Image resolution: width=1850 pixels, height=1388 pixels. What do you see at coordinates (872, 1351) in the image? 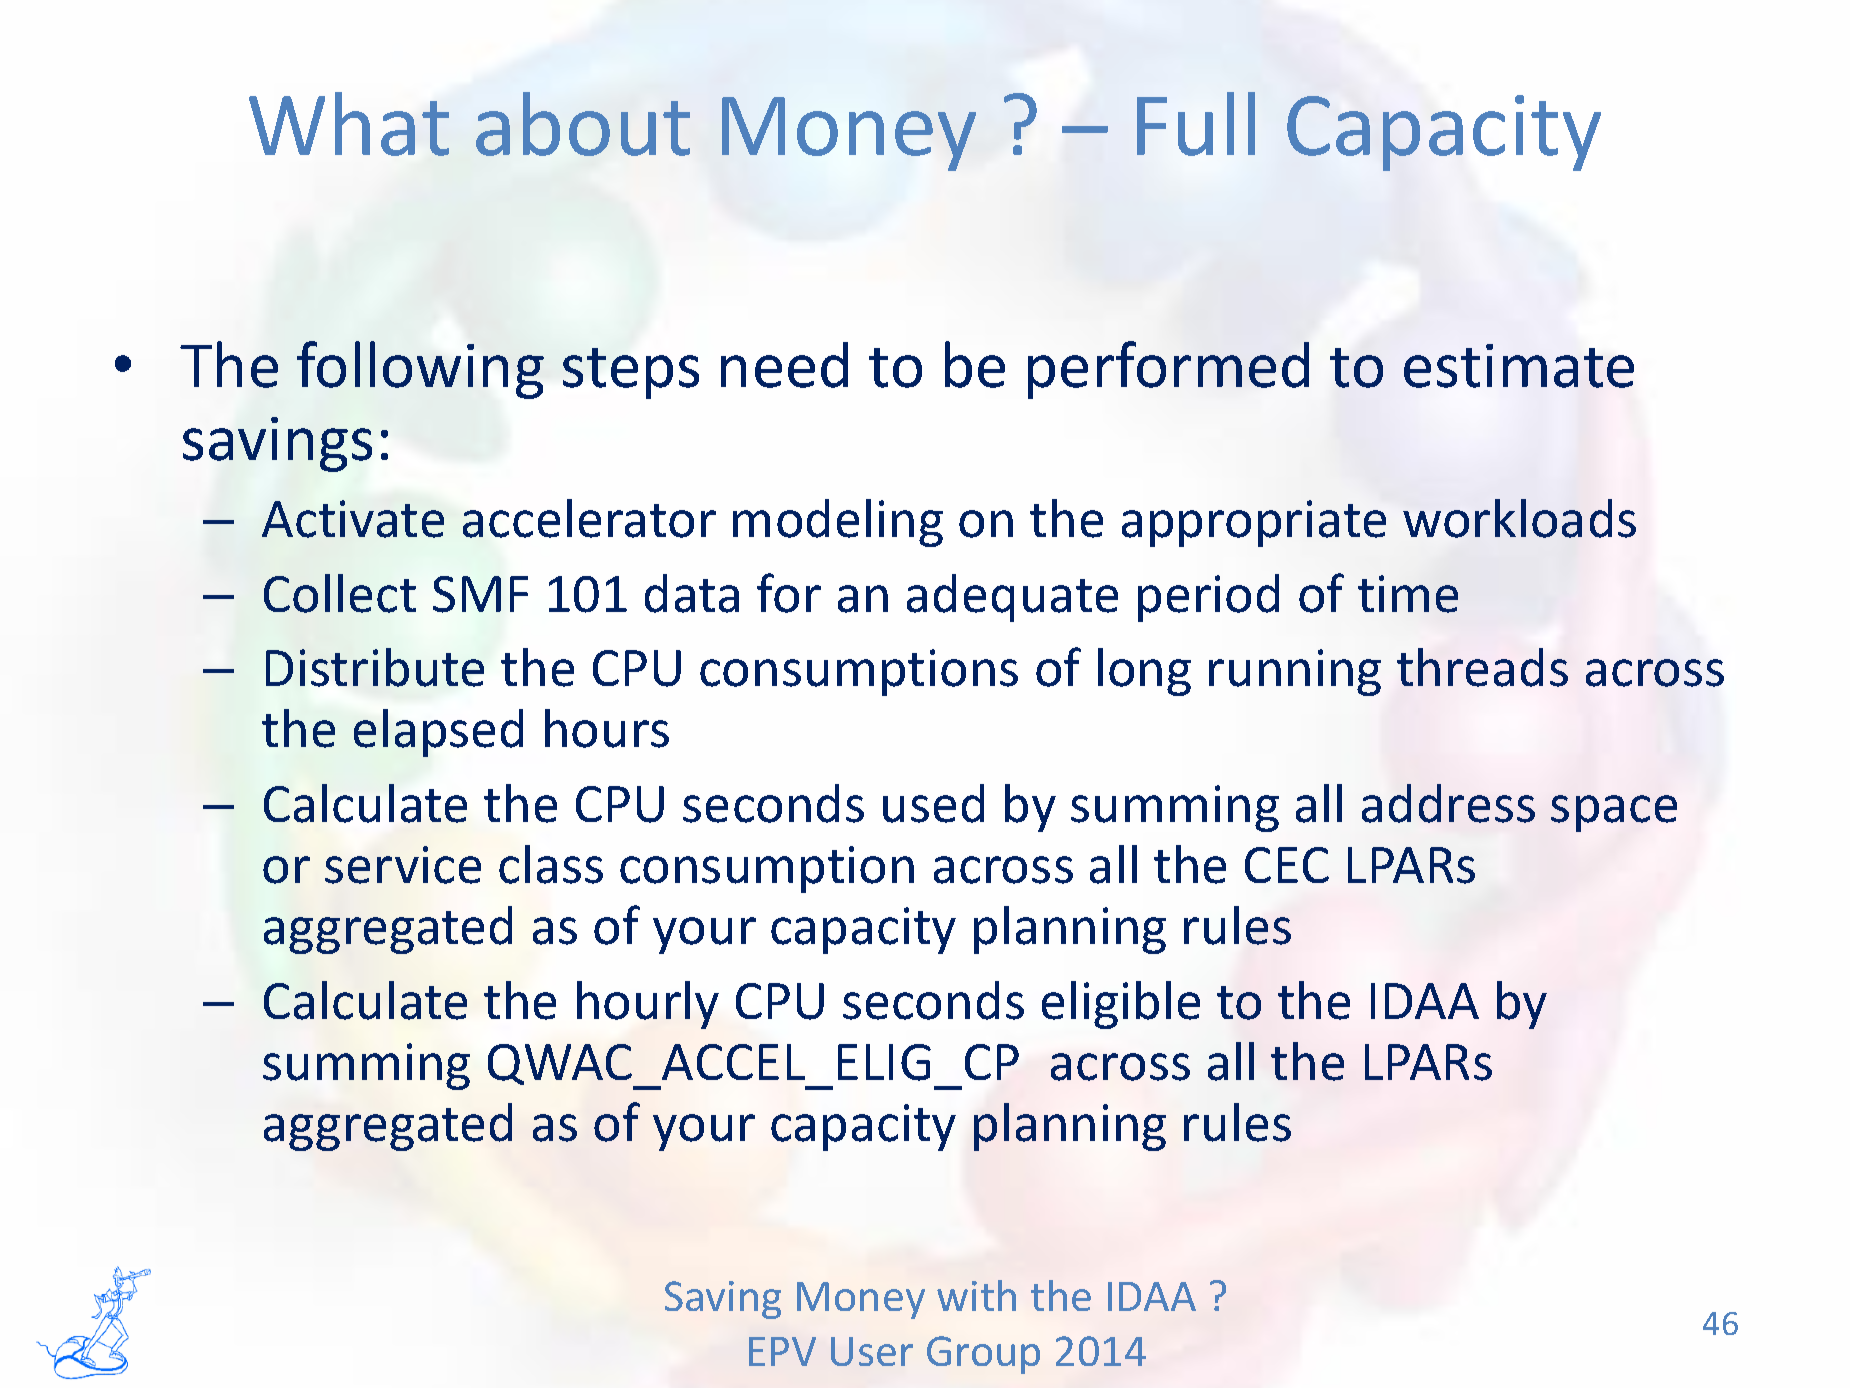
I see `User` at bounding box center [872, 1351].
